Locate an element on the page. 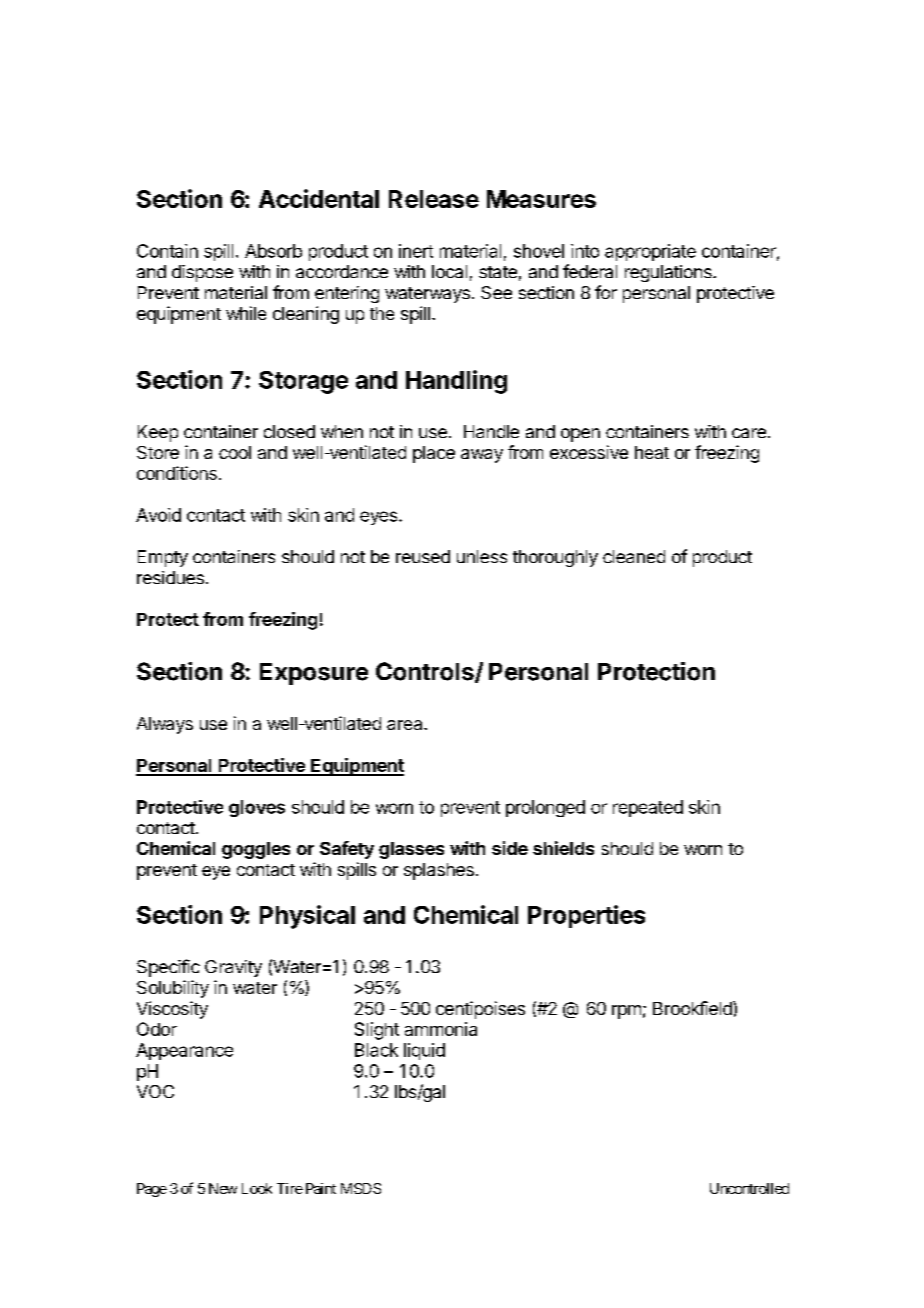 The image size is (924, 1308). Release is located at coordinates (434, 199).
